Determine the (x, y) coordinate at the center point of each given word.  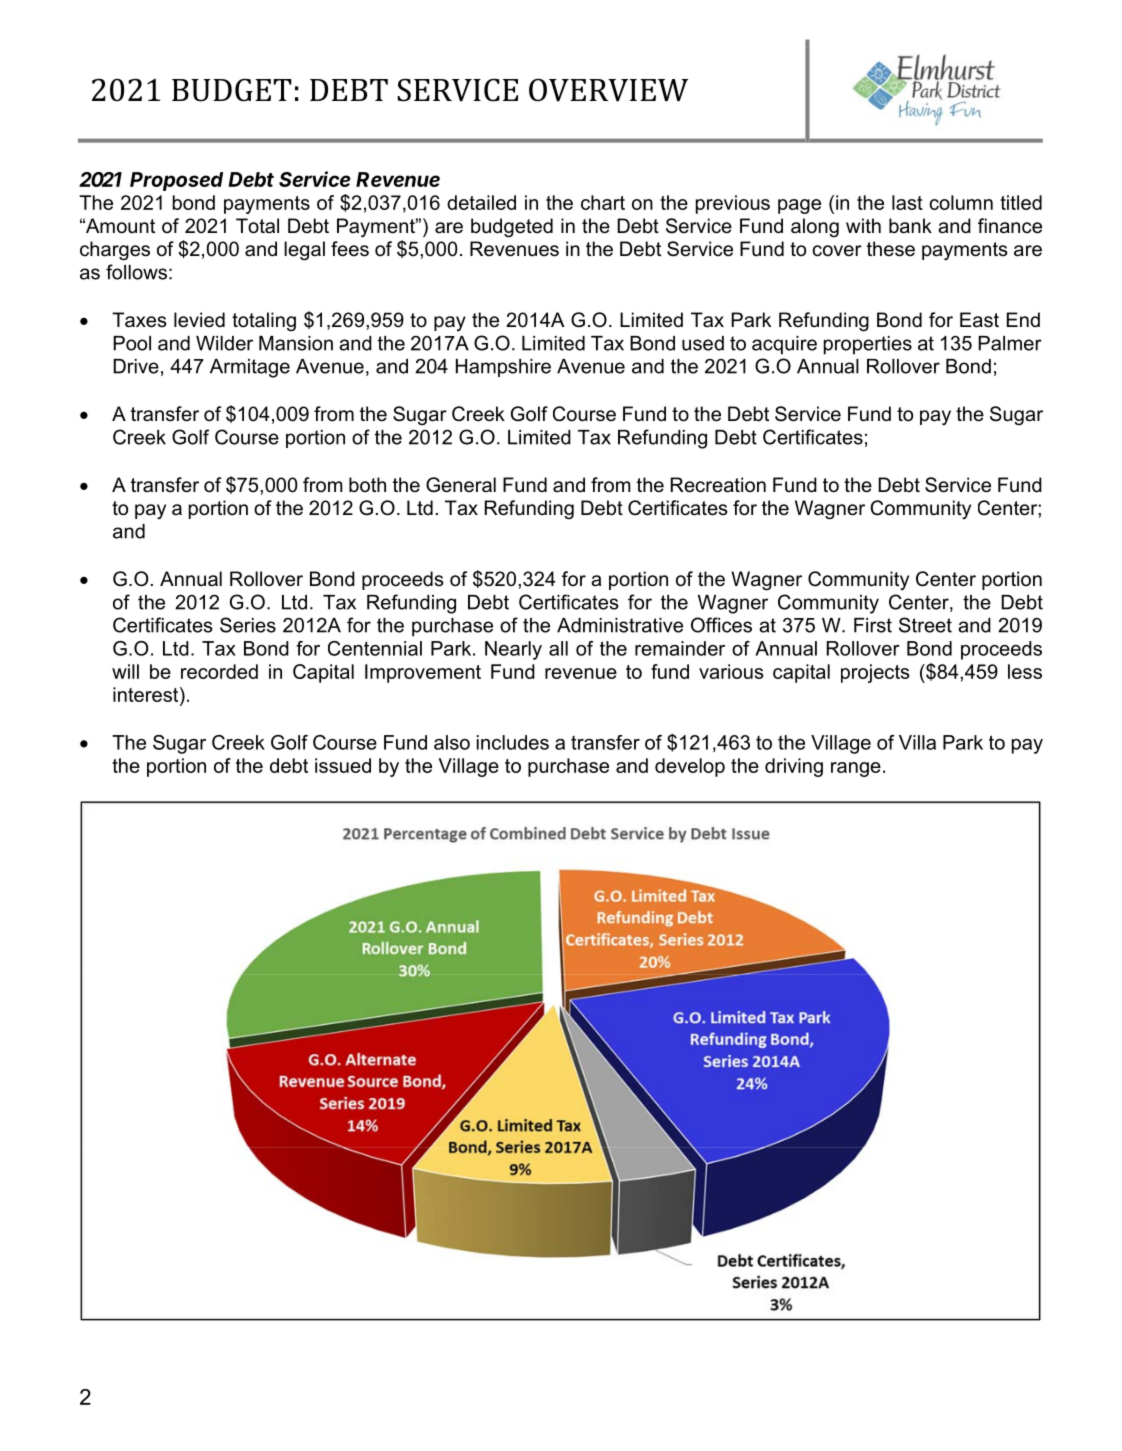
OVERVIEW (608, 90)
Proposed (176, 181)
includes (513, 742)
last (907, 202)
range (856, 769)
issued (343, 765)
